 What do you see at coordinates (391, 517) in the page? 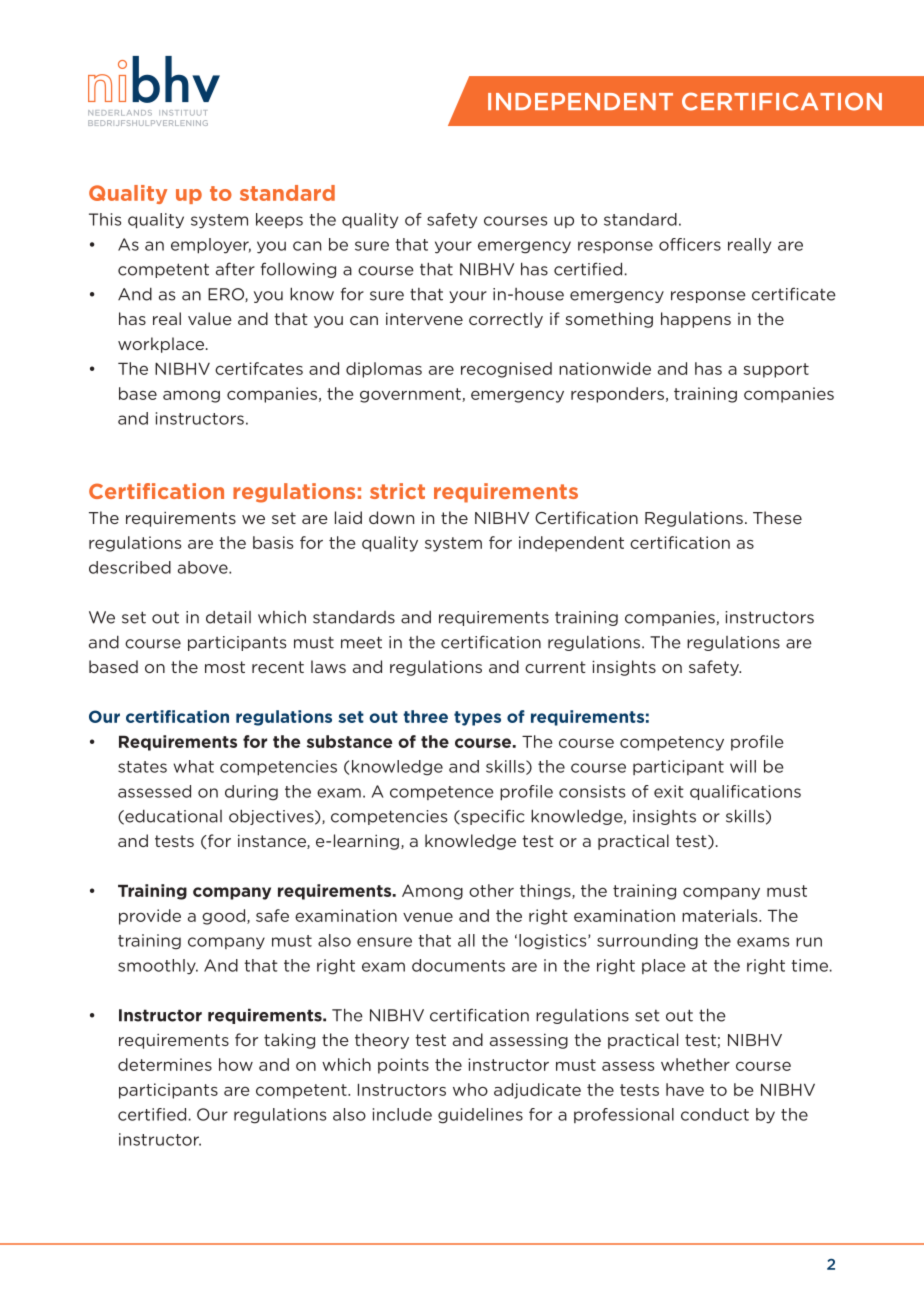
I see `down` at bounding box center [391, 517].
